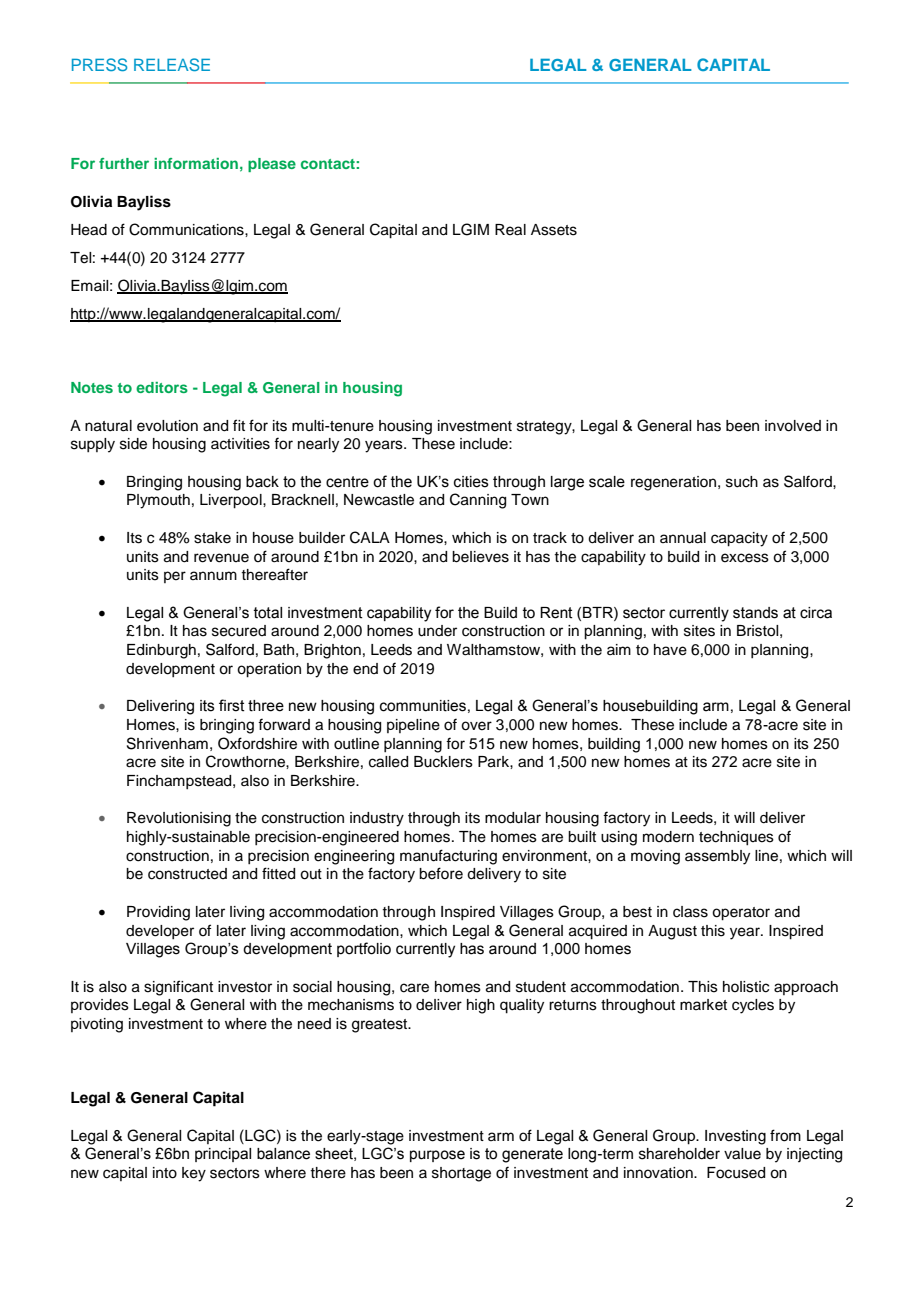 The image size is (924, 1308). I want to click on into, so click(165, 1173).
